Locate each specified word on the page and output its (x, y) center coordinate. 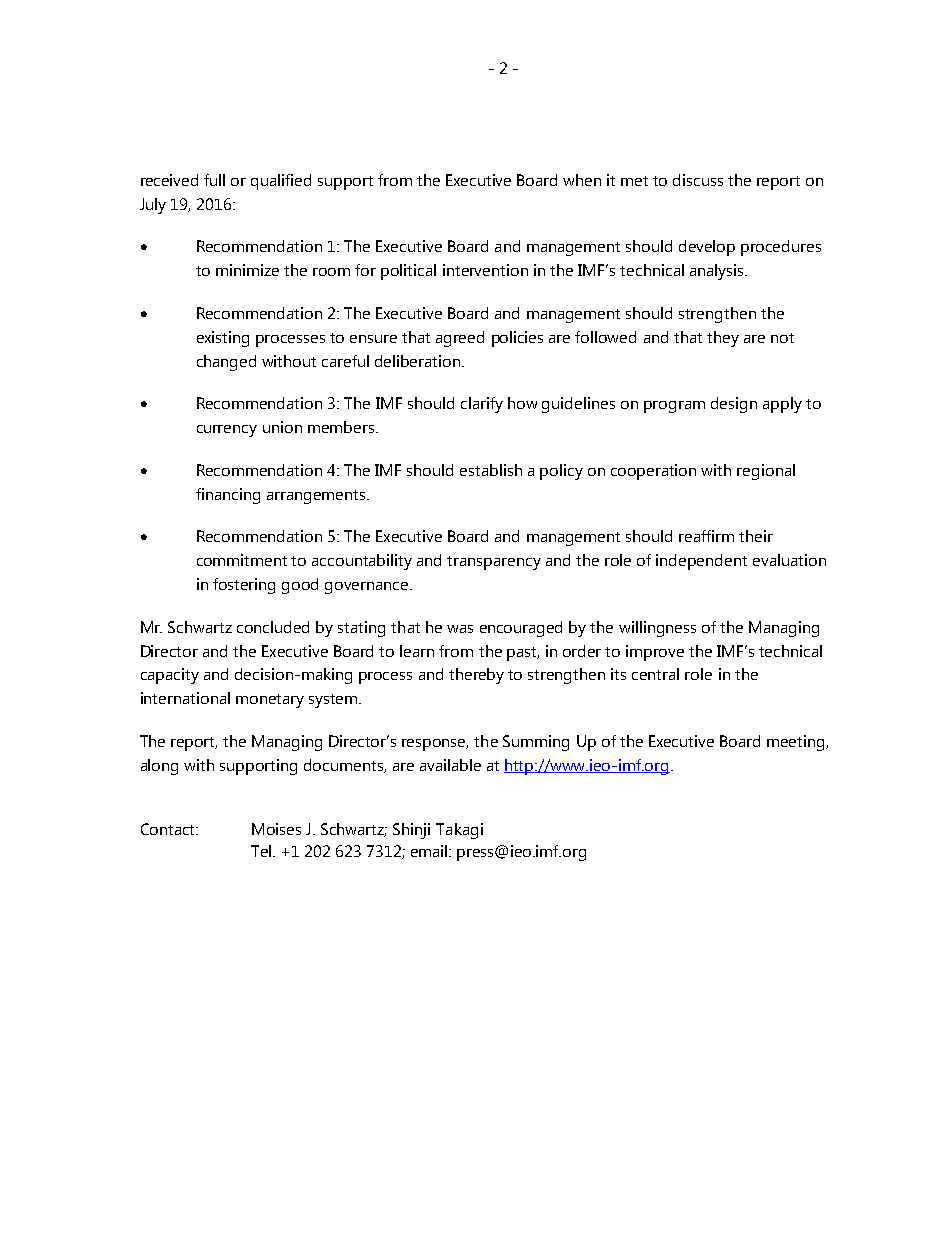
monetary (270, 701)
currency (227, 431)
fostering (244, 586)
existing (223, 339)
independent (701, 562)
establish (491, 470)
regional (766, 472)
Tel (262, 851)
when (582, 180)
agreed (460, 339)
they (723, 339)
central (655, 674)
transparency (494, 563)
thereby (476, 676)
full (214, 180)
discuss (698, 180)
